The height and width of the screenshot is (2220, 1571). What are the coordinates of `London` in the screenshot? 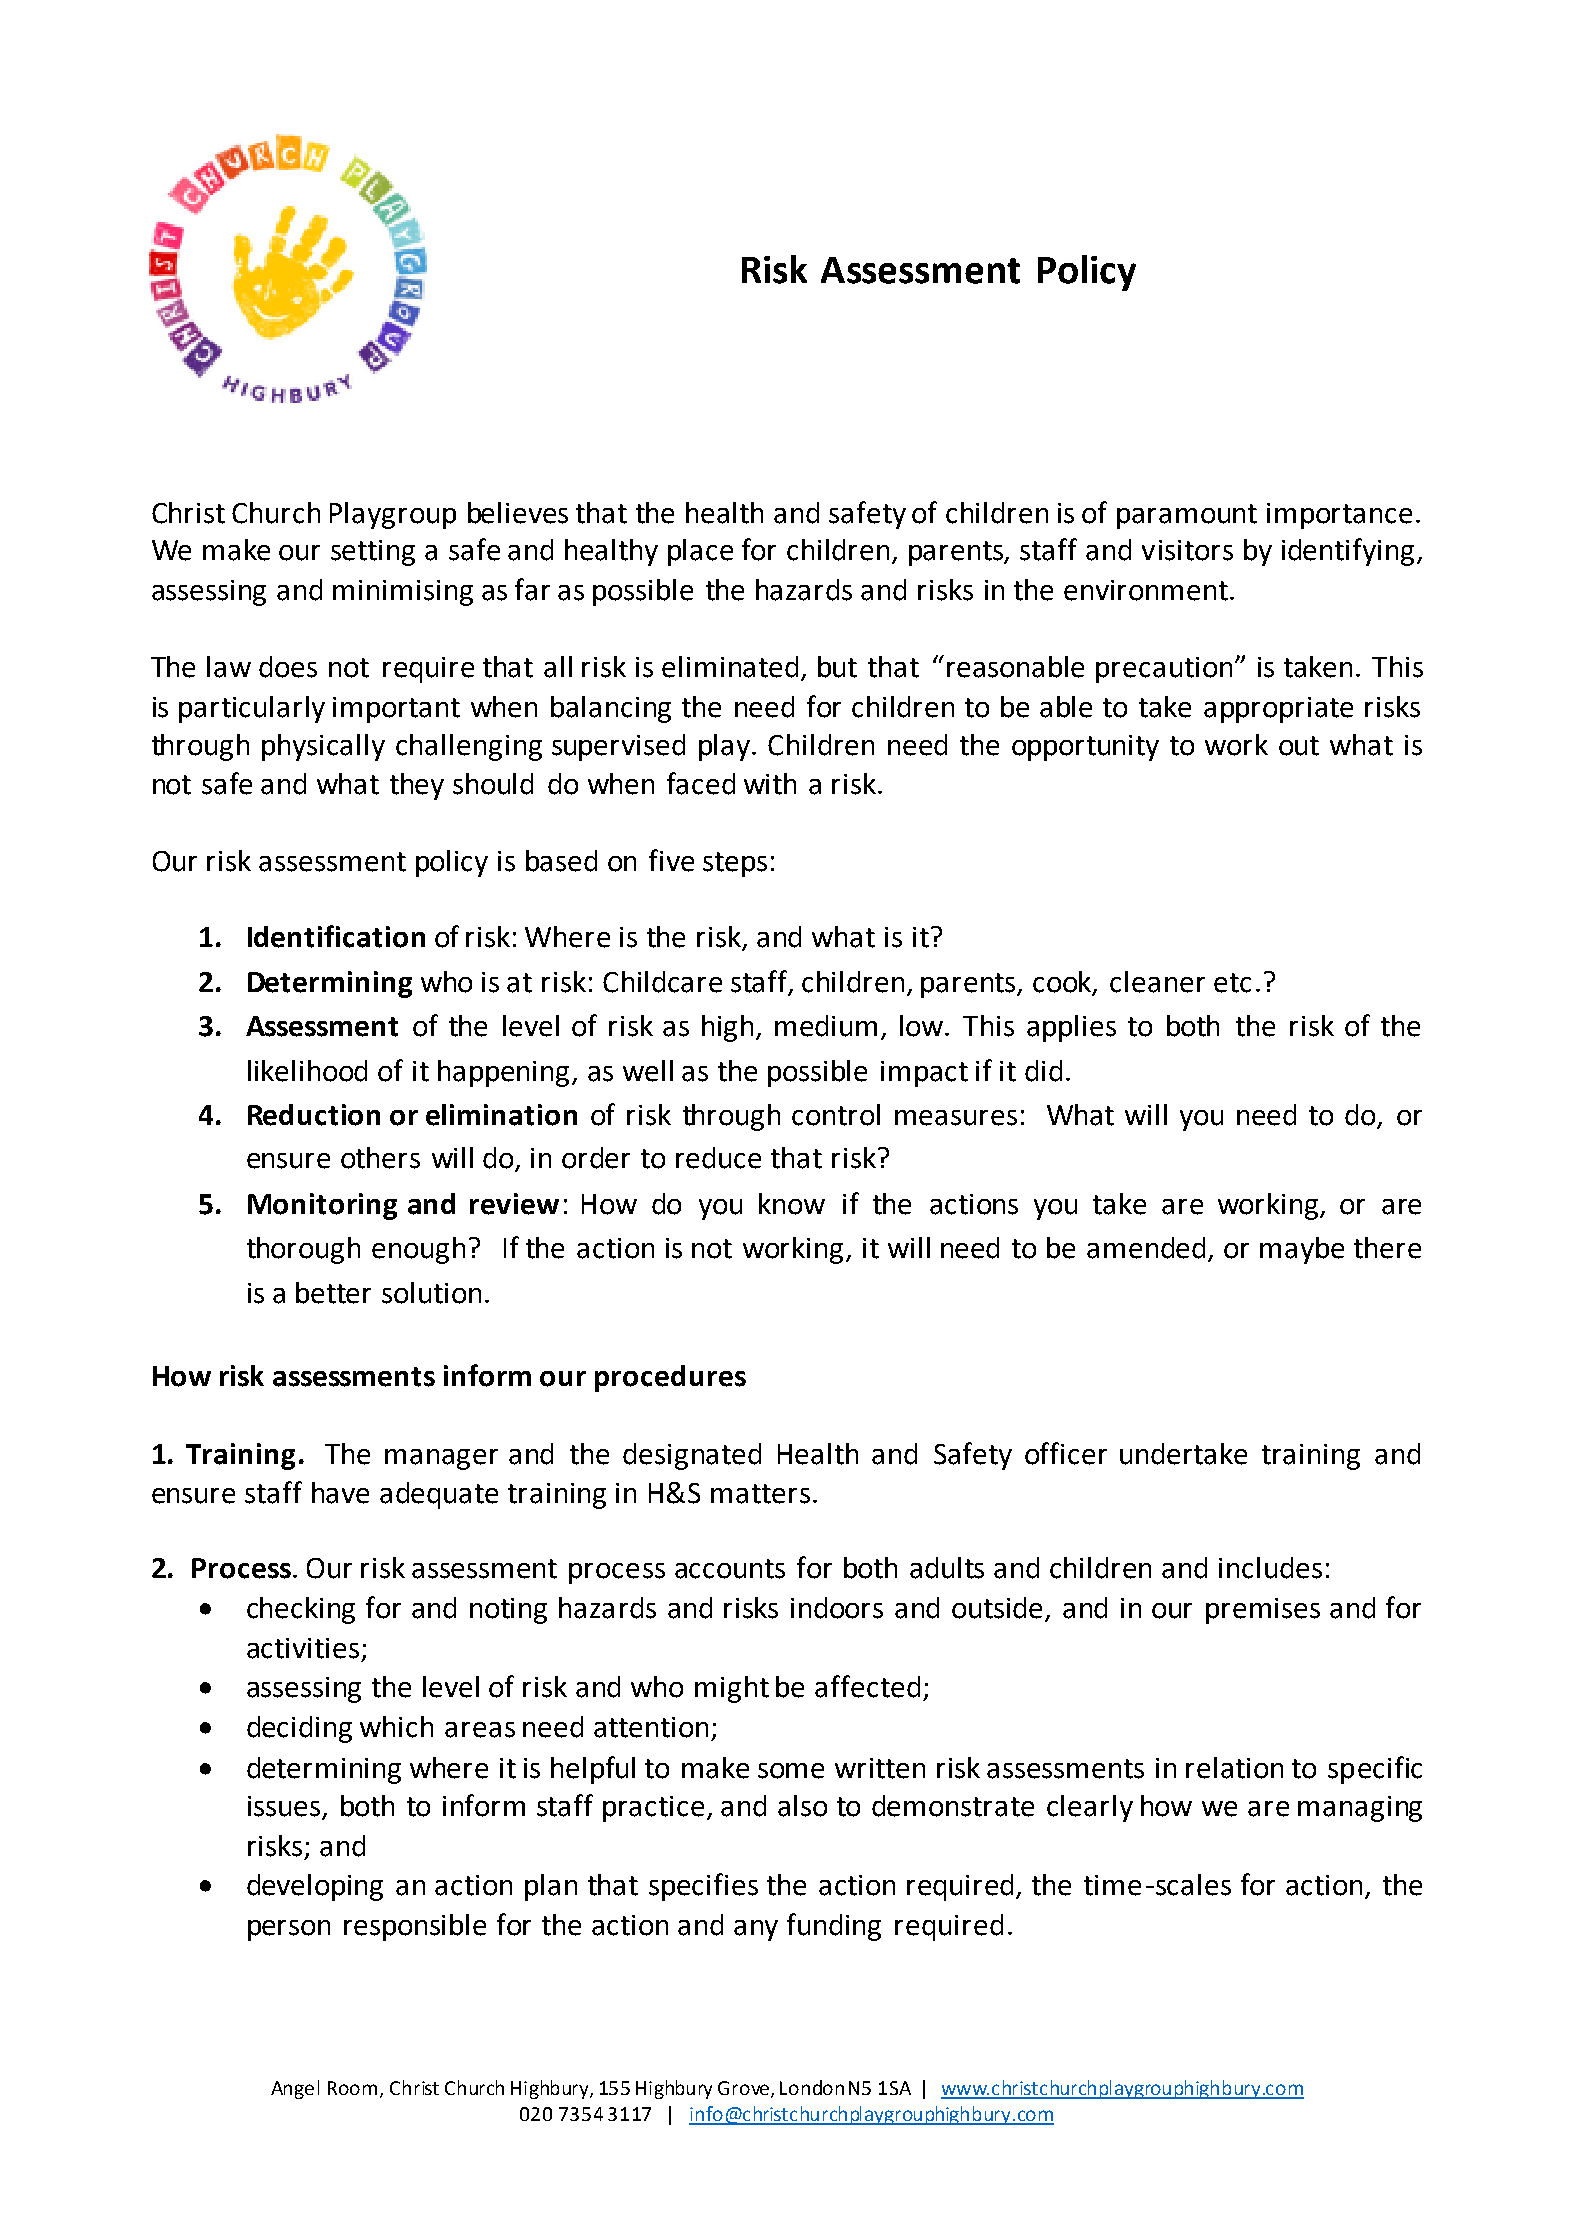 It's located at (812, 2087).
